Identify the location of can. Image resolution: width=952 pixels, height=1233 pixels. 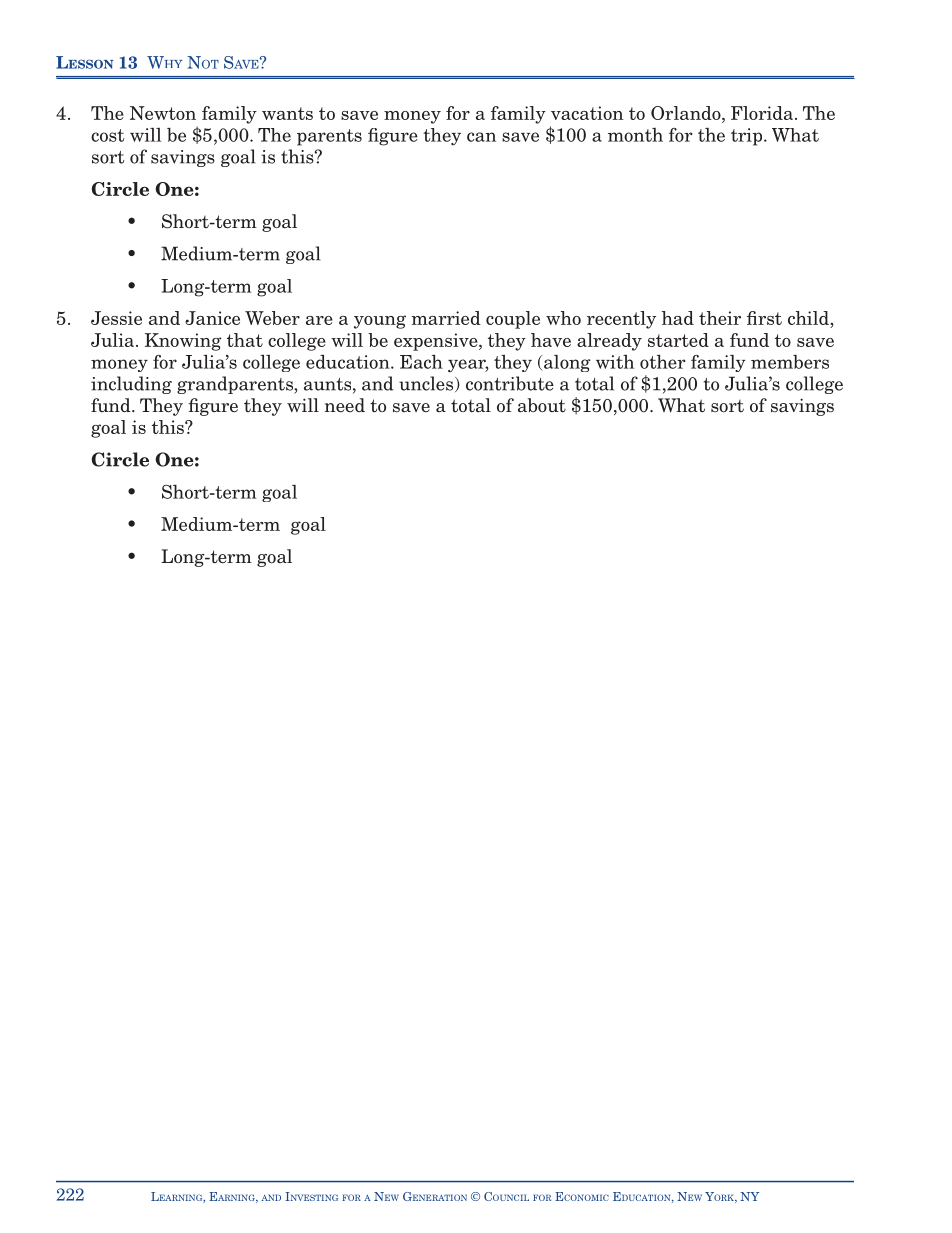
(481, 137).
